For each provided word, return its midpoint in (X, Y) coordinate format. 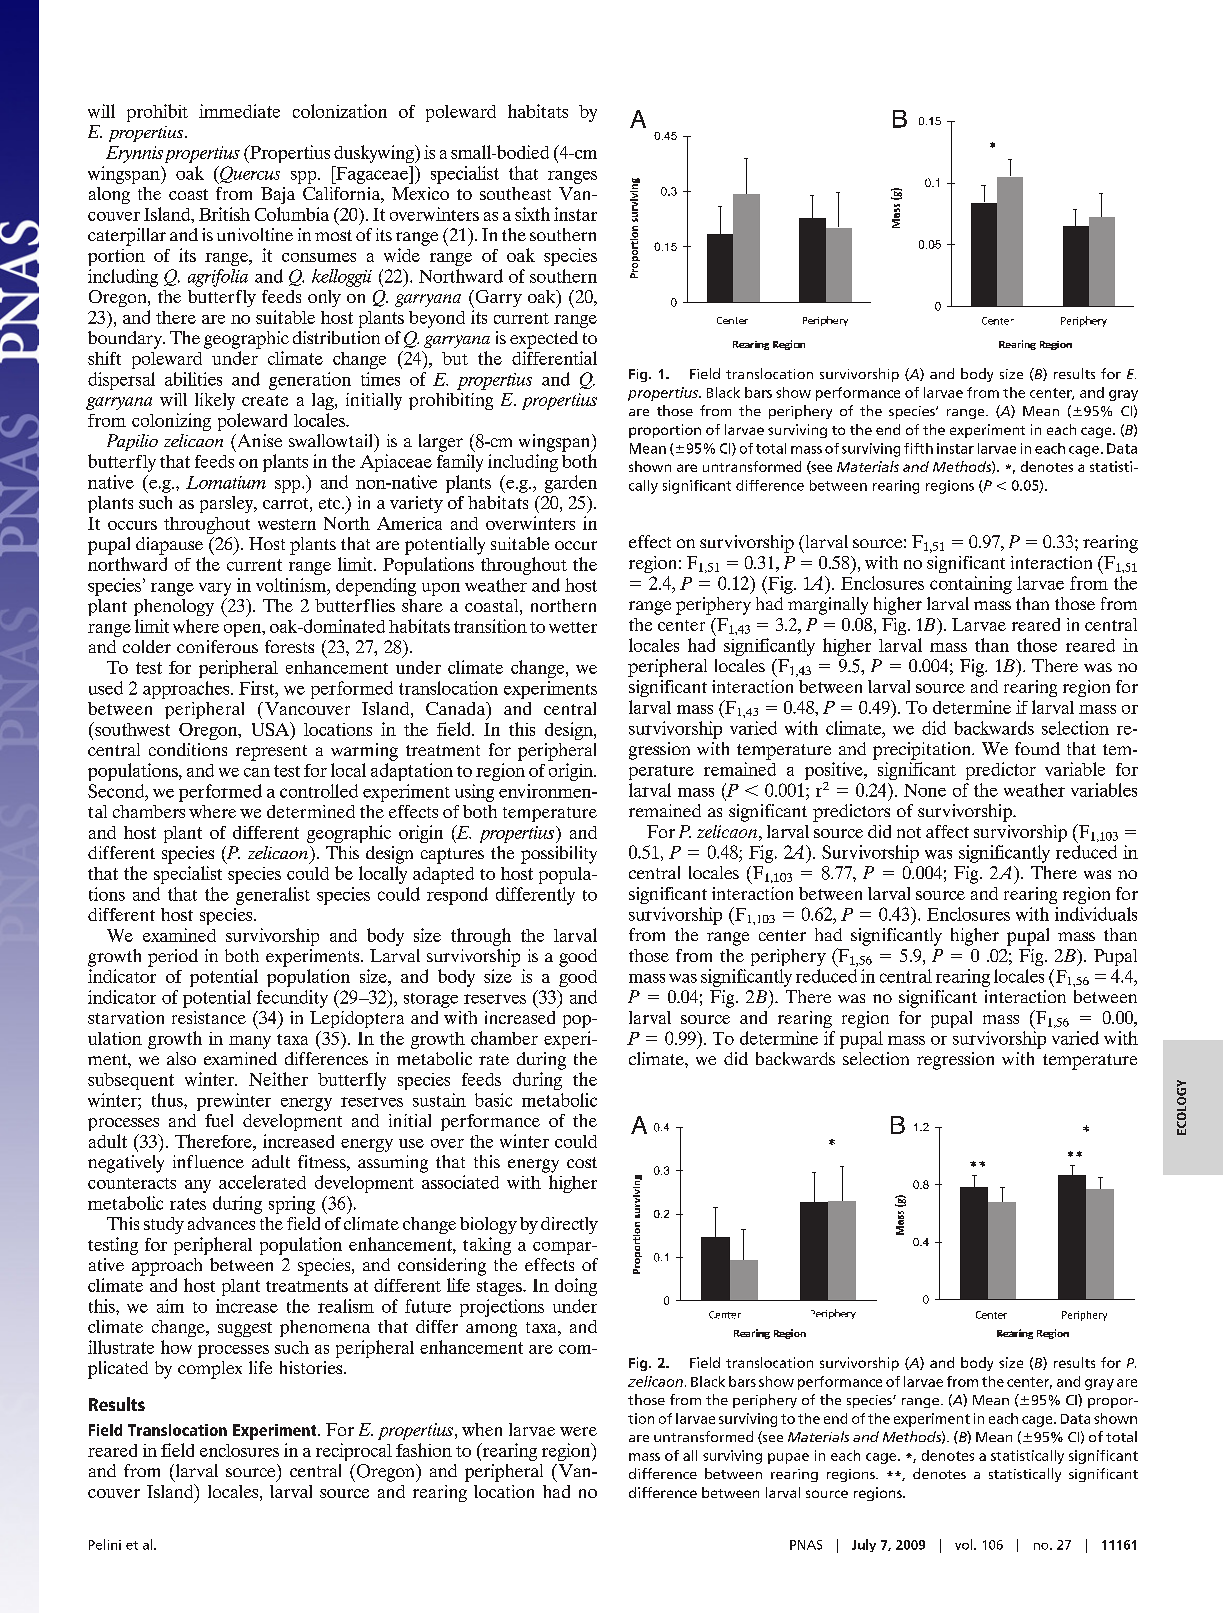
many (250, 1042)
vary (215, 589)
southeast (515, 193)
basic (493, 1100)
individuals (1096, 914)
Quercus (249, 175)
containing (971, 585)
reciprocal (354, 1452)
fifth (918, 448)
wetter (573, 627)
